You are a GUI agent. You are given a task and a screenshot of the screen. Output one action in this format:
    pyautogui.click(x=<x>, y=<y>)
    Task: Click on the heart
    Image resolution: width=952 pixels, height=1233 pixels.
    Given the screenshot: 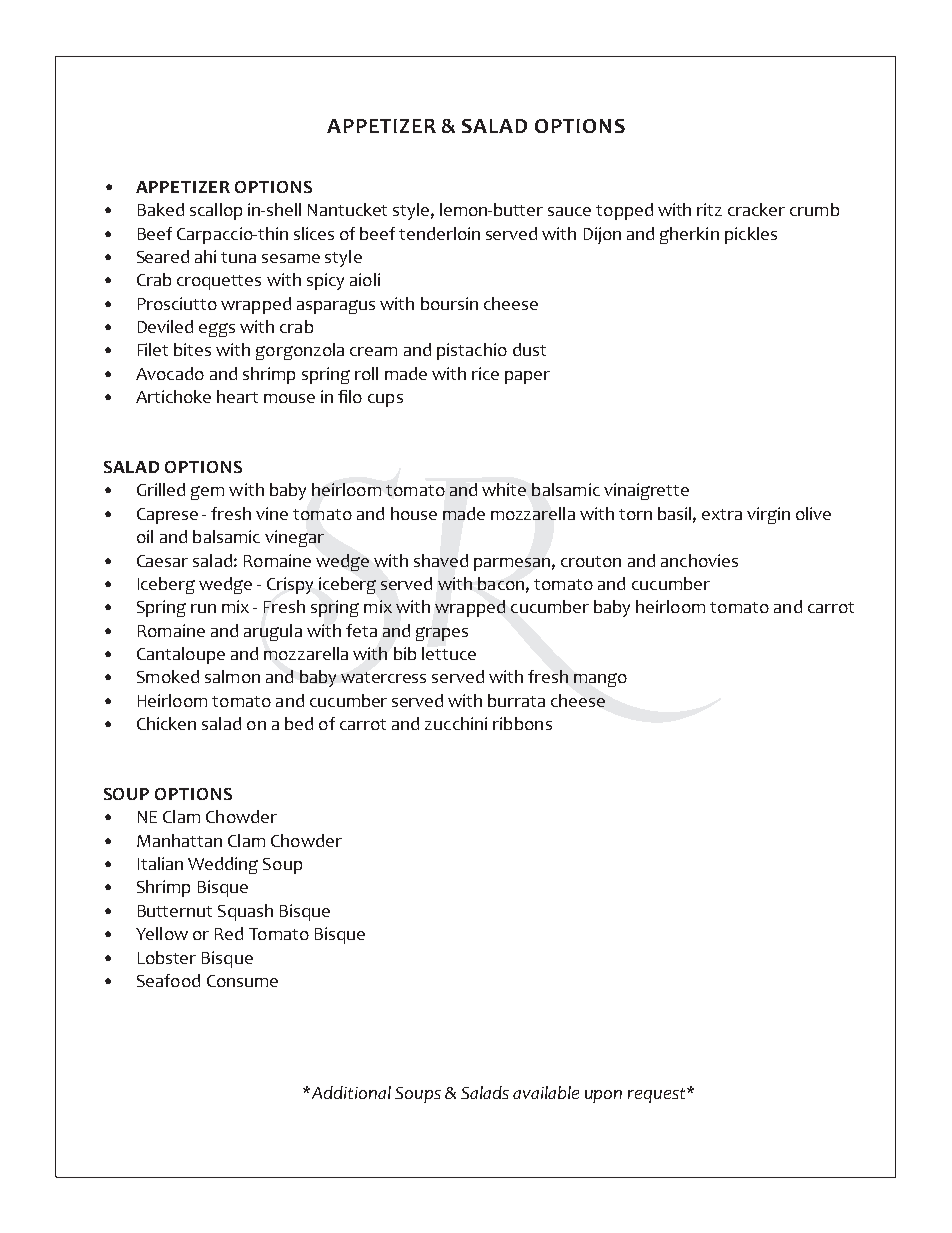 What is the action you would take?
    pyautogui.click(x=237, y=396)
